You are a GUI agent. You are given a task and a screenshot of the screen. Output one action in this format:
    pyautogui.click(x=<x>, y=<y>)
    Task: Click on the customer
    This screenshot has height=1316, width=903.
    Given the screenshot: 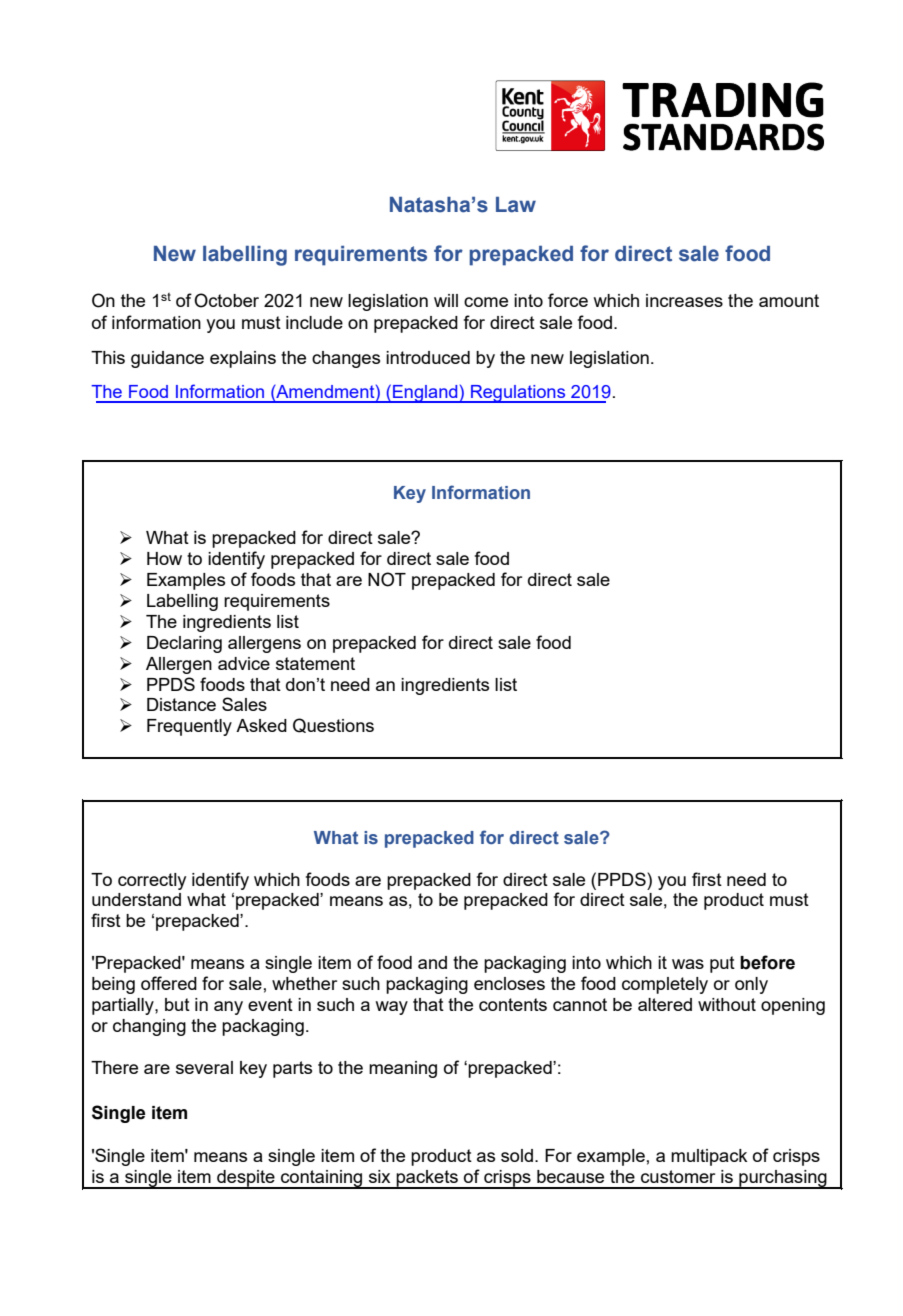 What is the action you would take?
    pyautogui.click(x=678, y=1176)
